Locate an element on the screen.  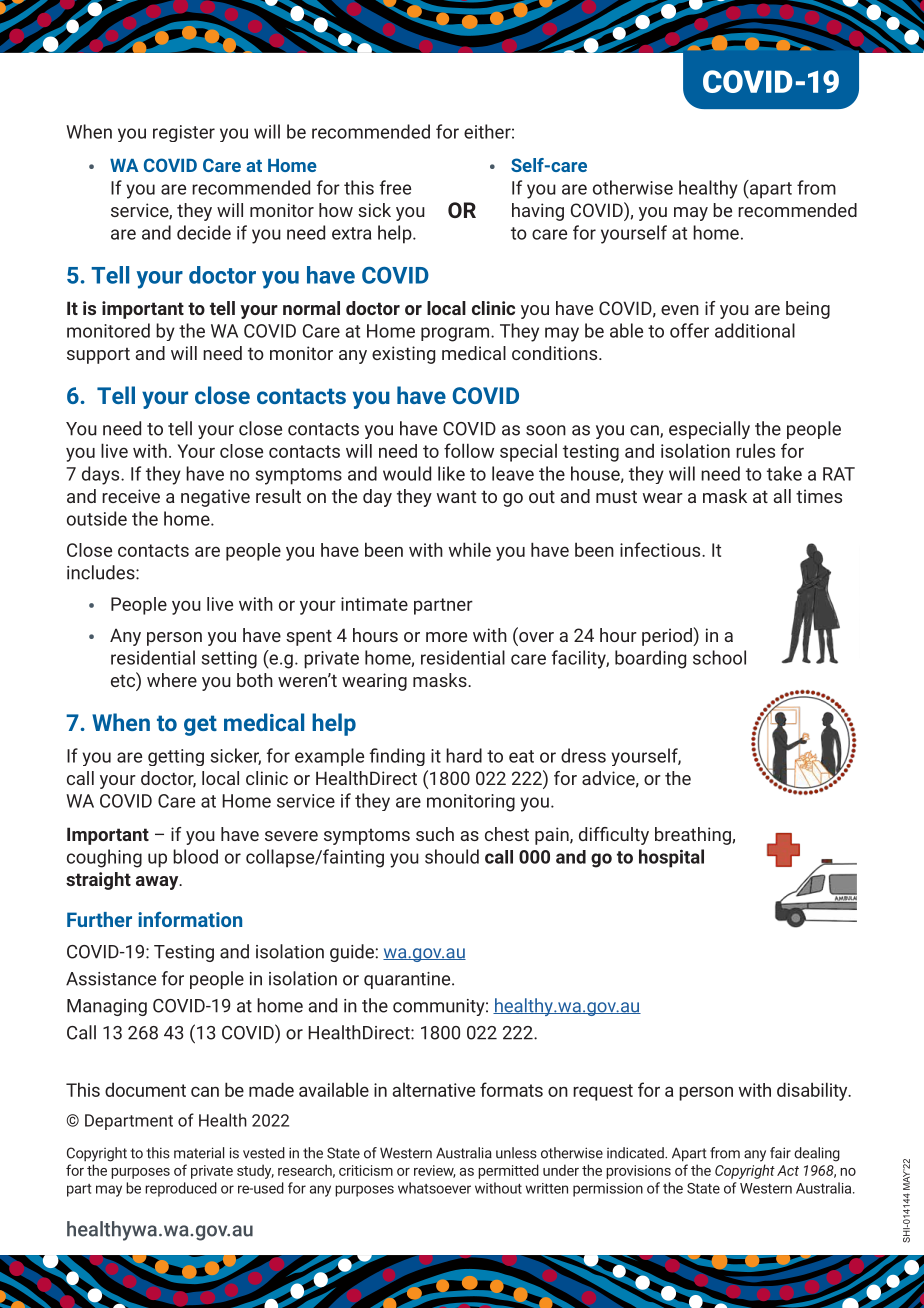
blood is located at coordinates (195, 856).
